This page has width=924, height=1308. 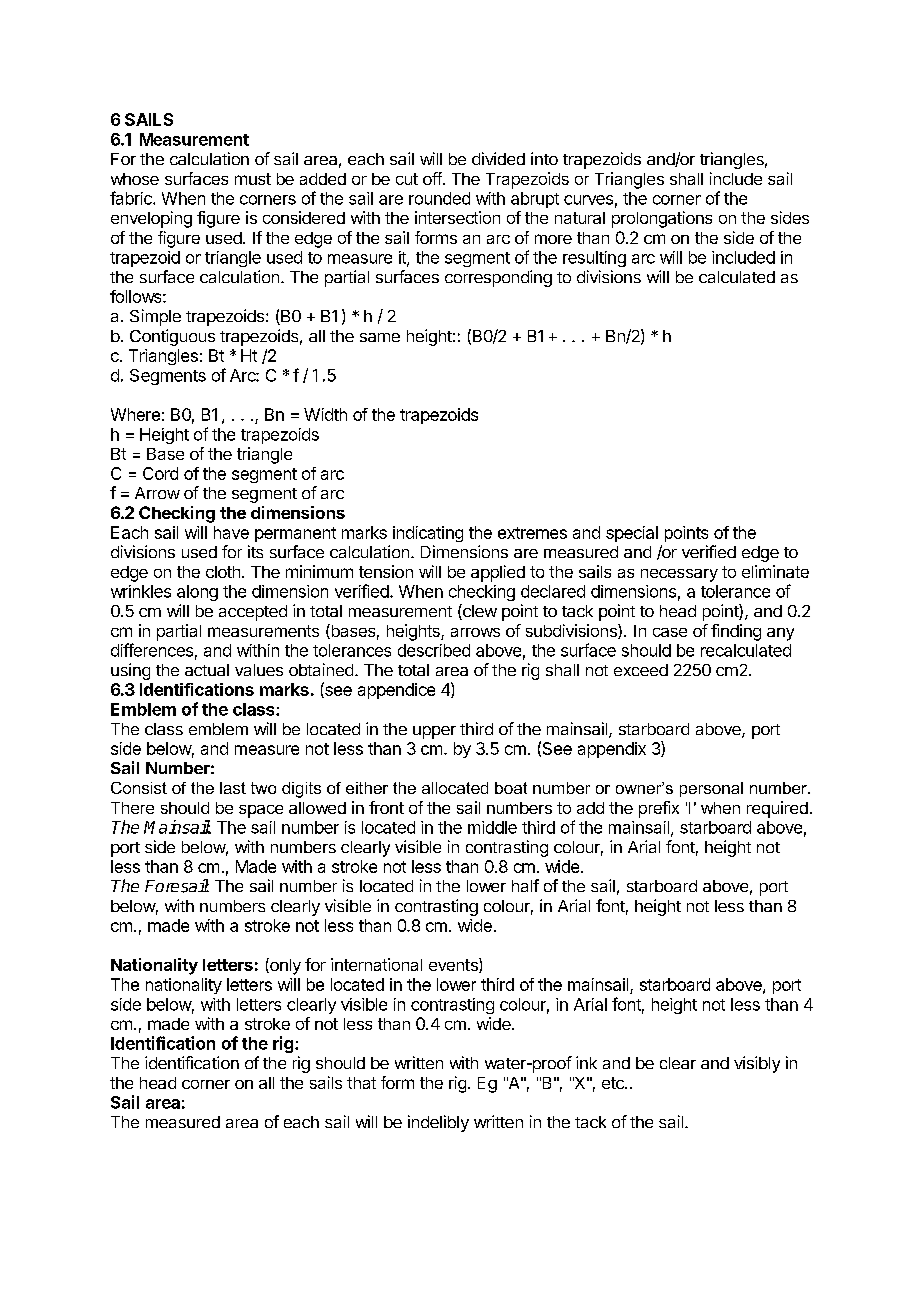 I want to click on last, so click(x=233, y=788).
